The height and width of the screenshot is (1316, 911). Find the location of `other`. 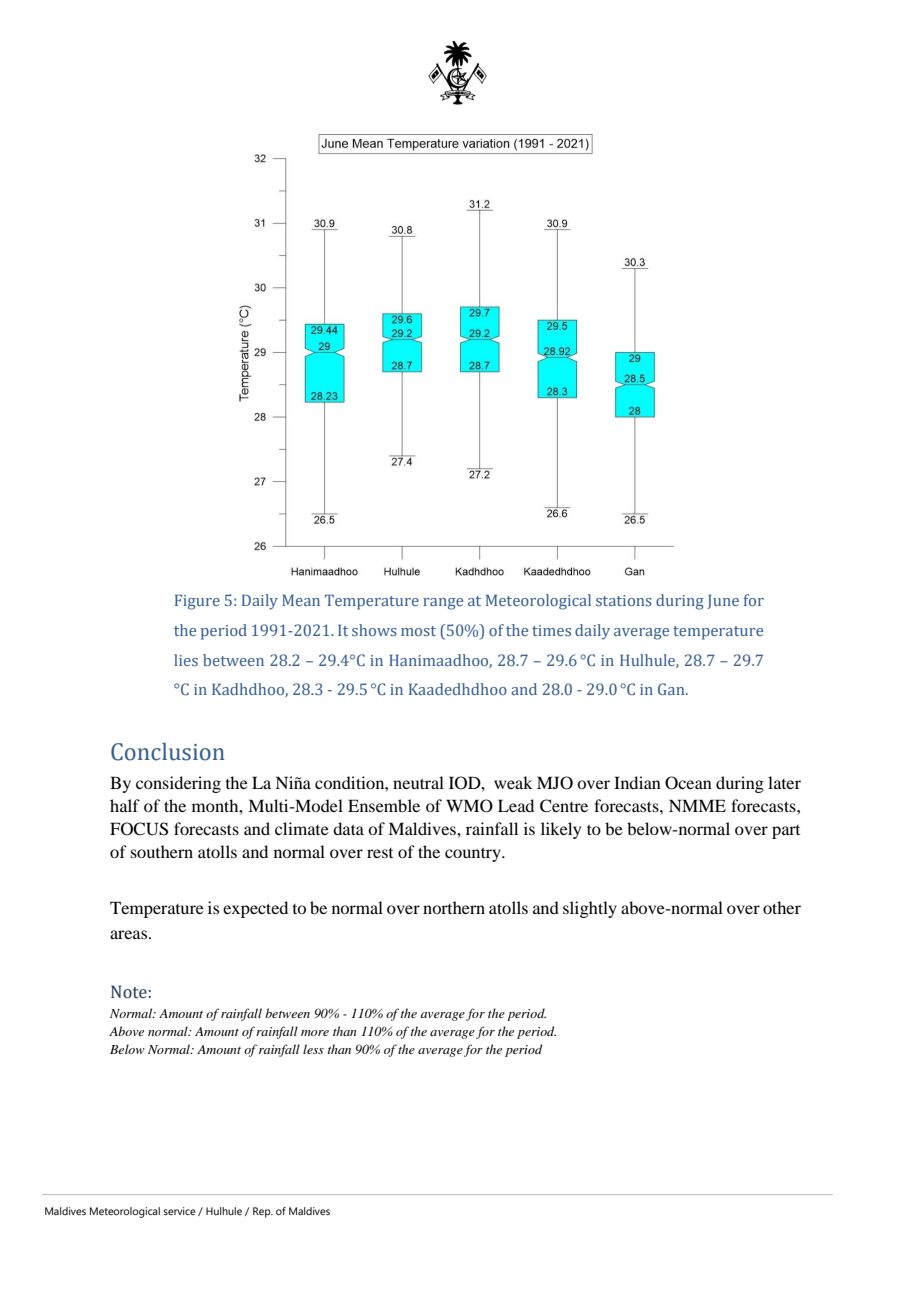

other is located at coordinates (782, 907).
